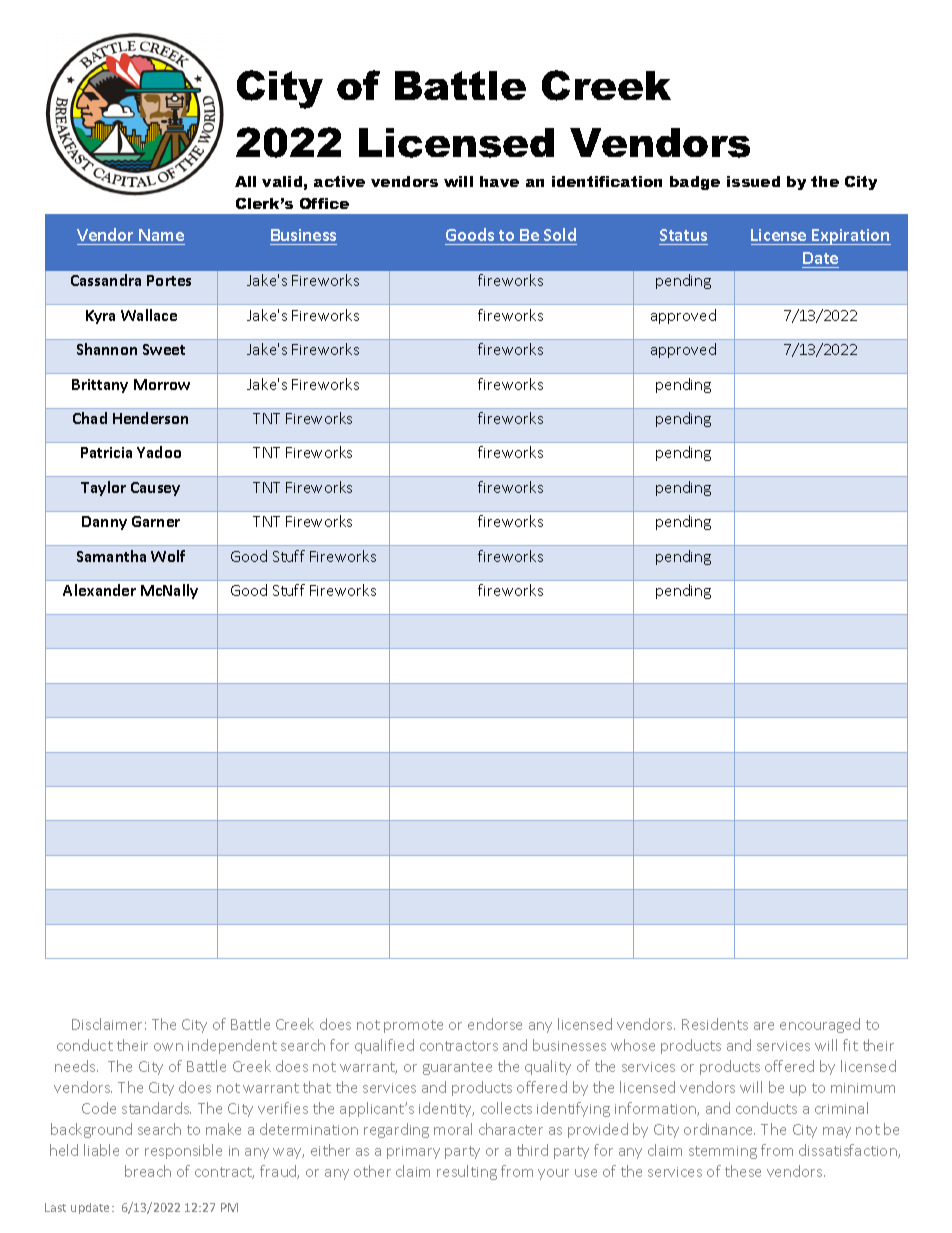  I want to click on breach, so click(148, 1171).
